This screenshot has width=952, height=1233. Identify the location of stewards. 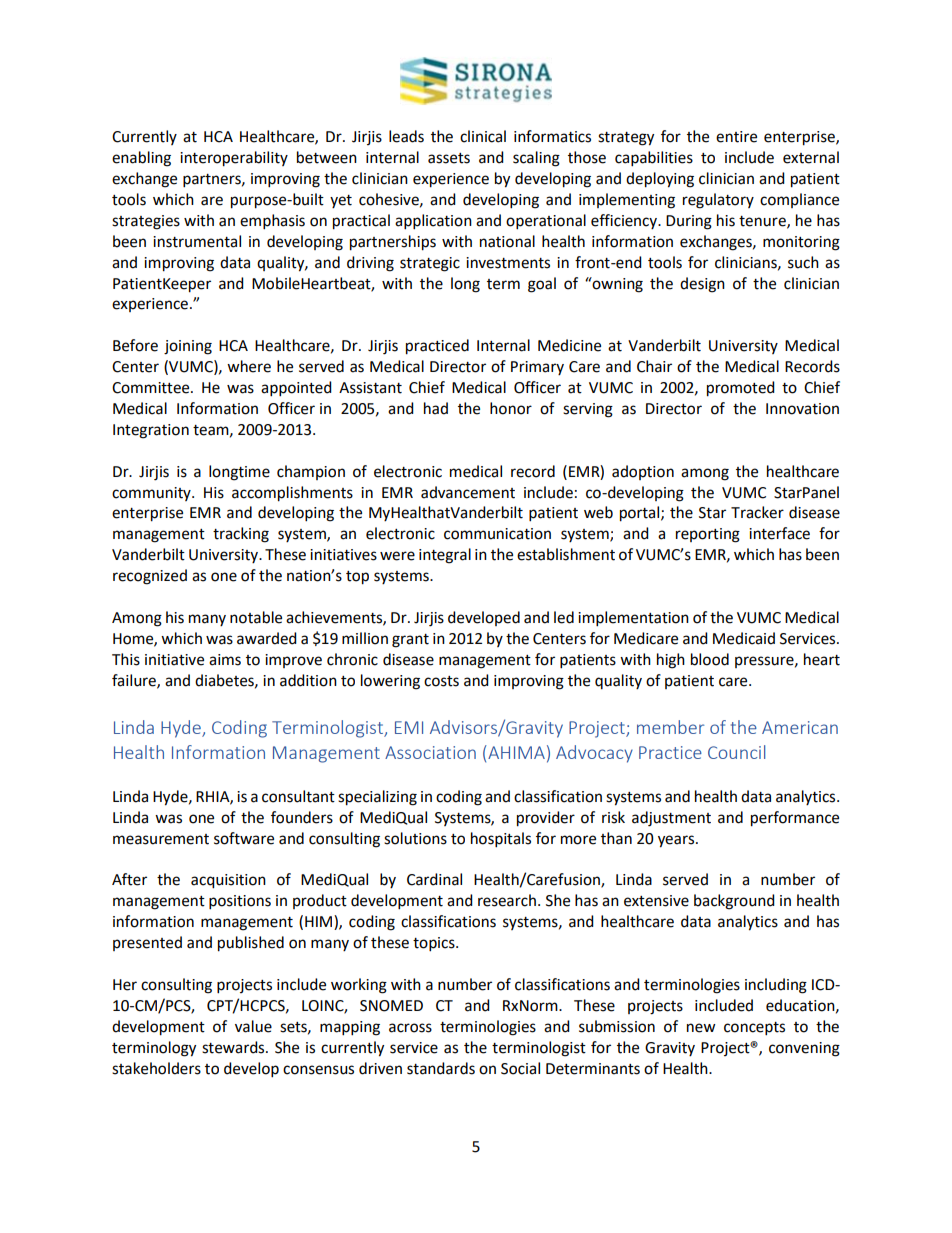
(234, 1047).
